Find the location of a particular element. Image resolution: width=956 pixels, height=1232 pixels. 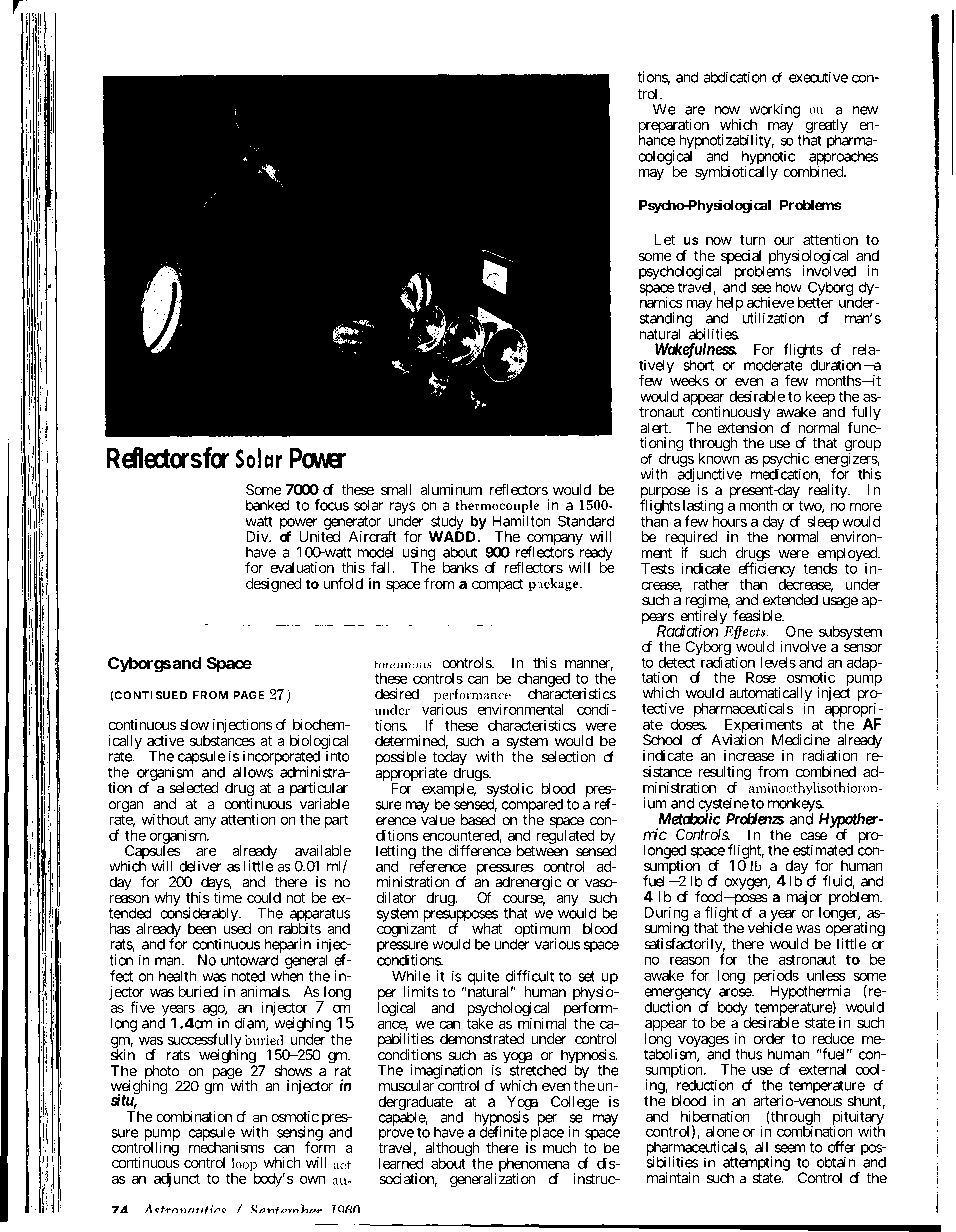

banked is located at coordinates (268, 505).
